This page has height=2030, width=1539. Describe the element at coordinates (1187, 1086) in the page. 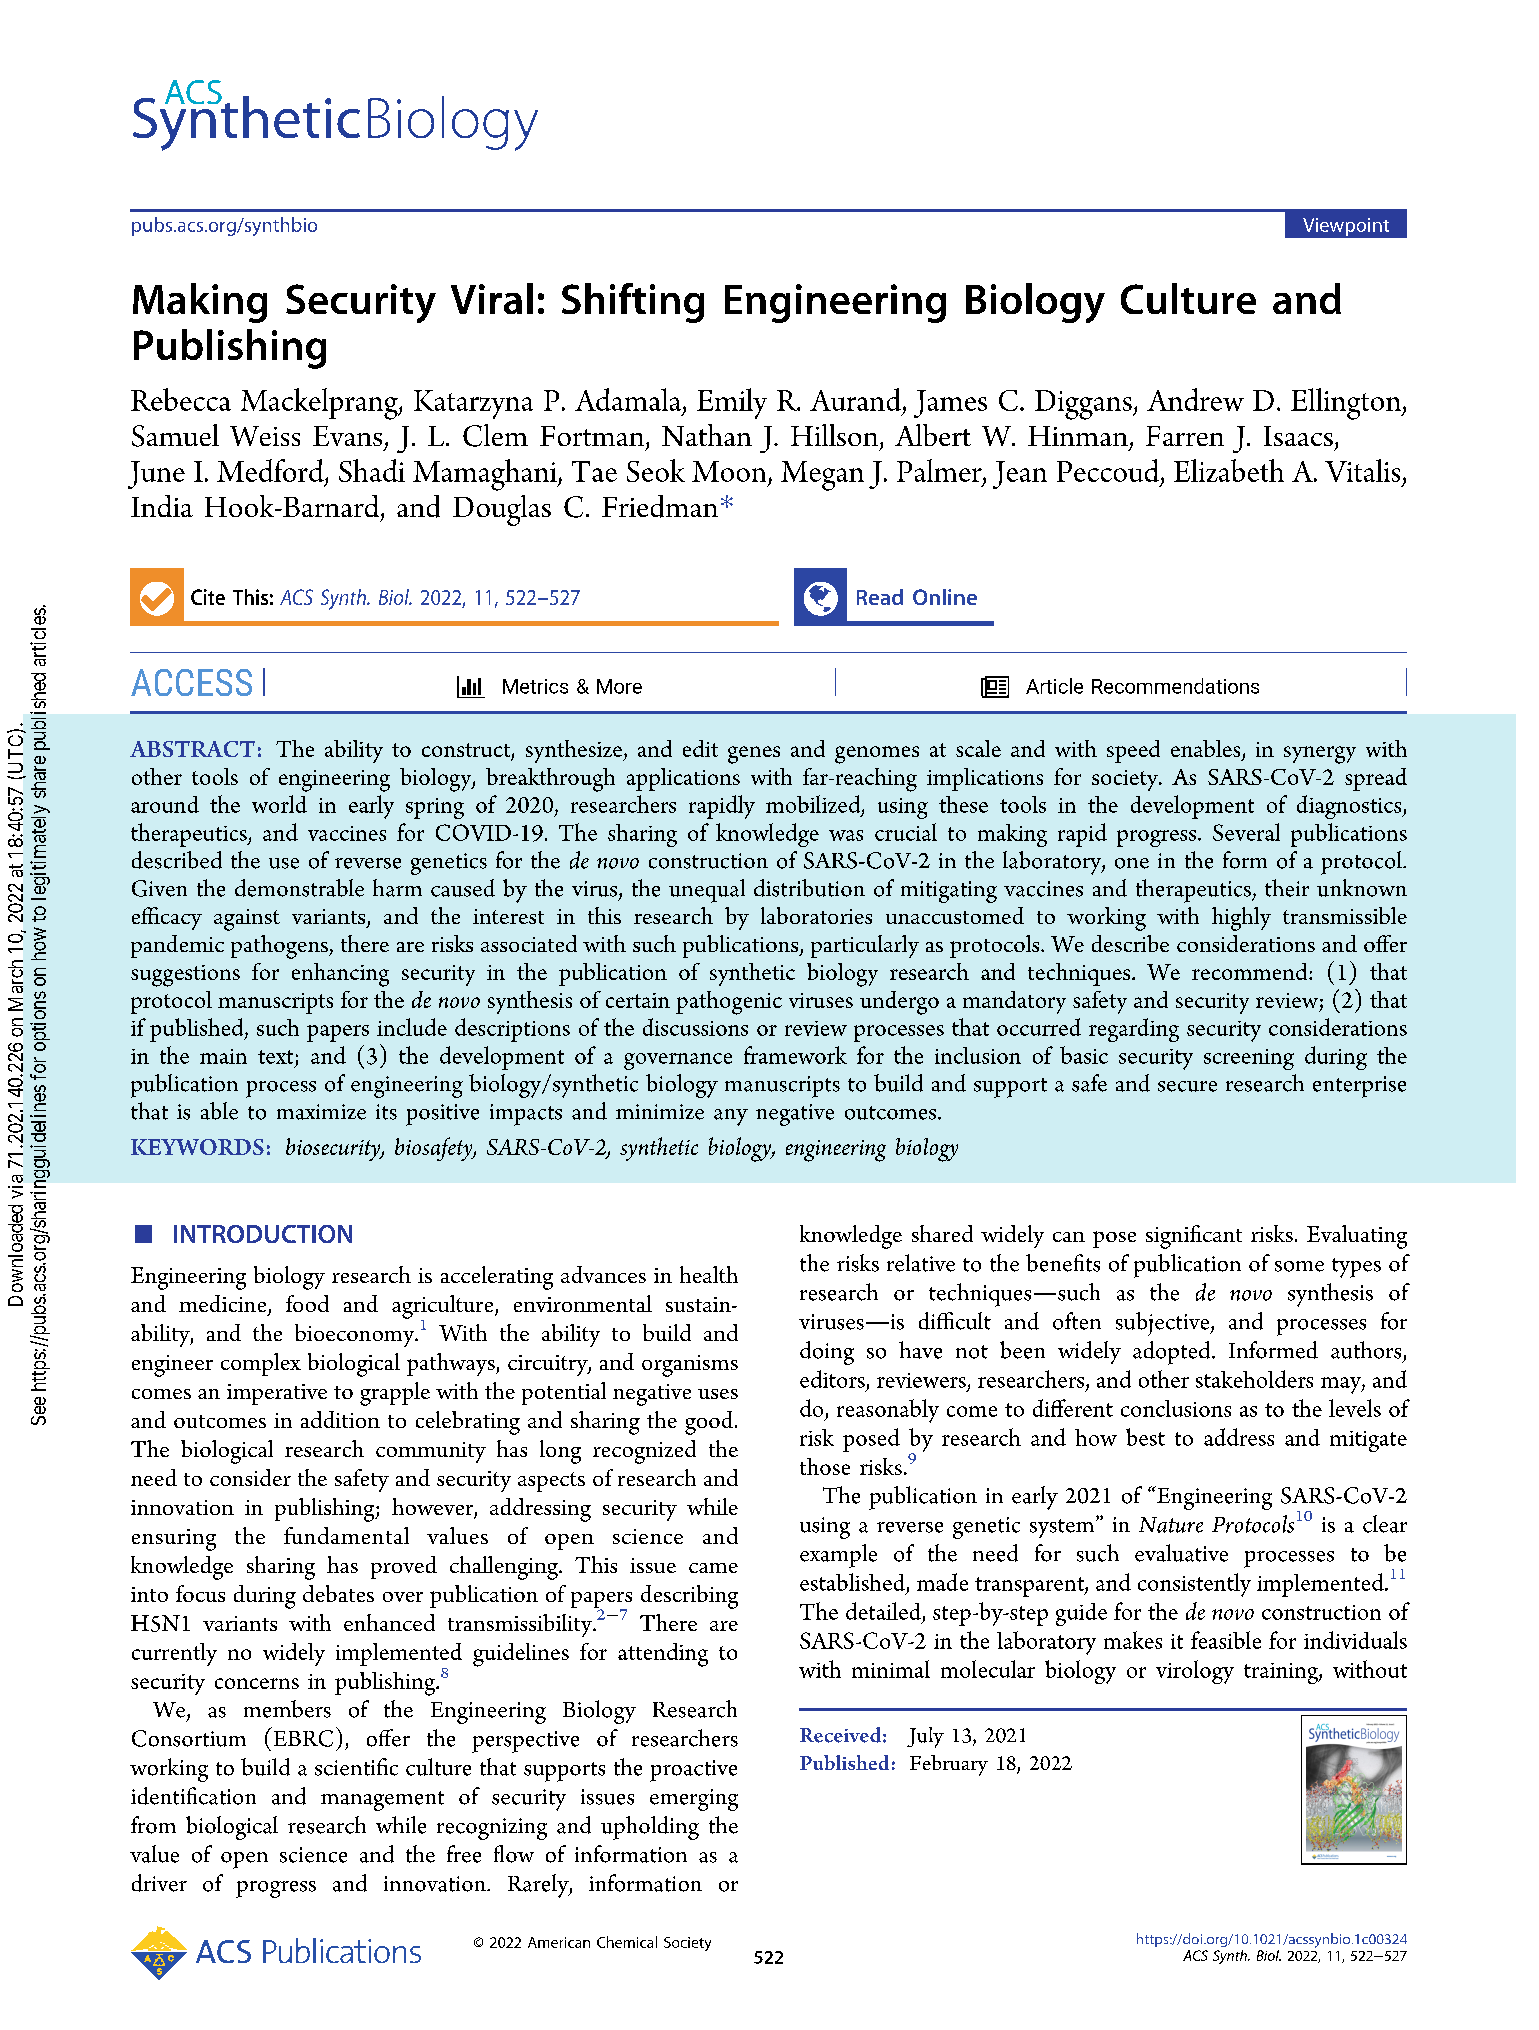

I see `secure` at that location.
